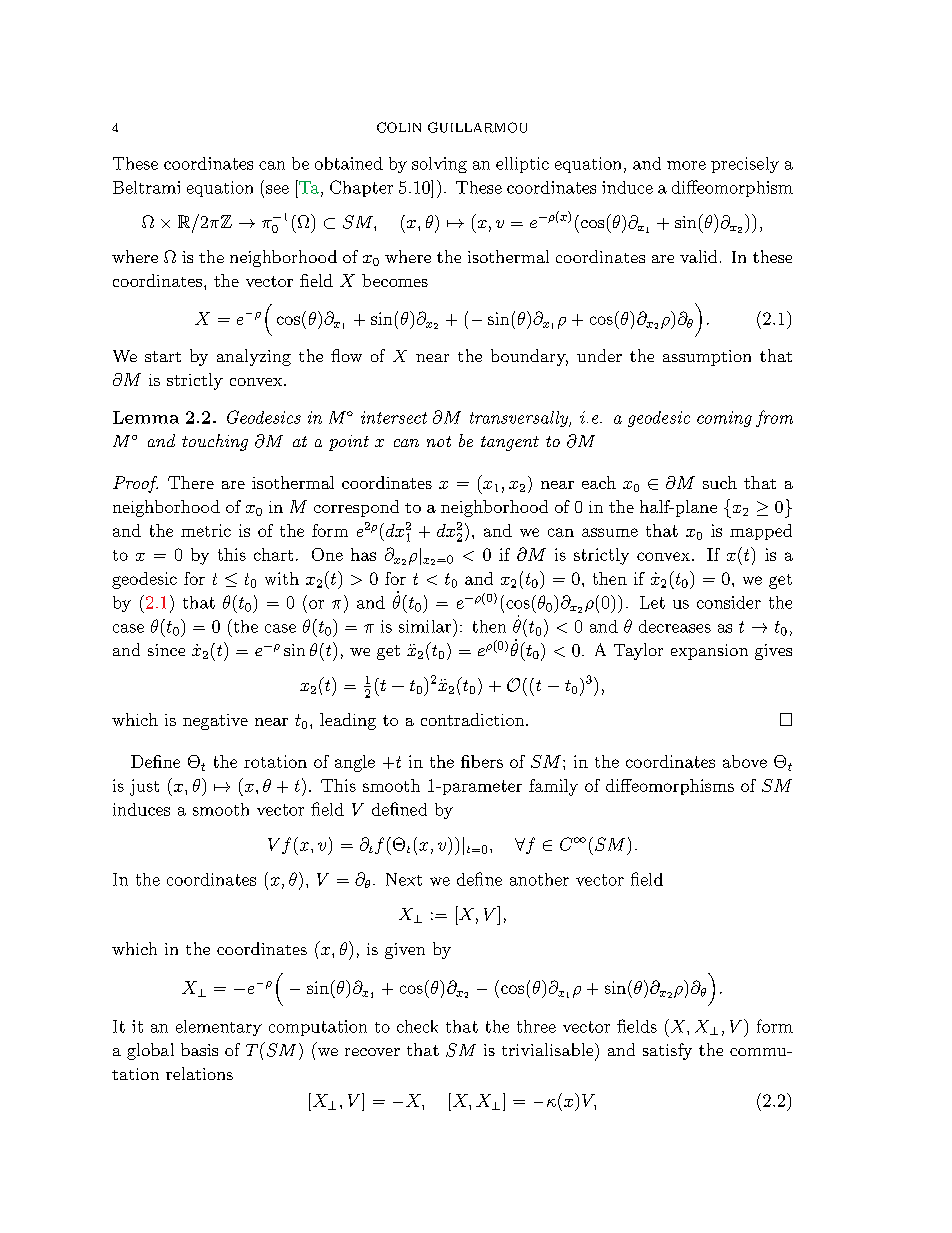 Image resolution: width=952 pixels, height=1233 pixels. What do you see at coordinates (439, 165) in the screenshot?
I see `solving` at bounding box center [439, 165].
